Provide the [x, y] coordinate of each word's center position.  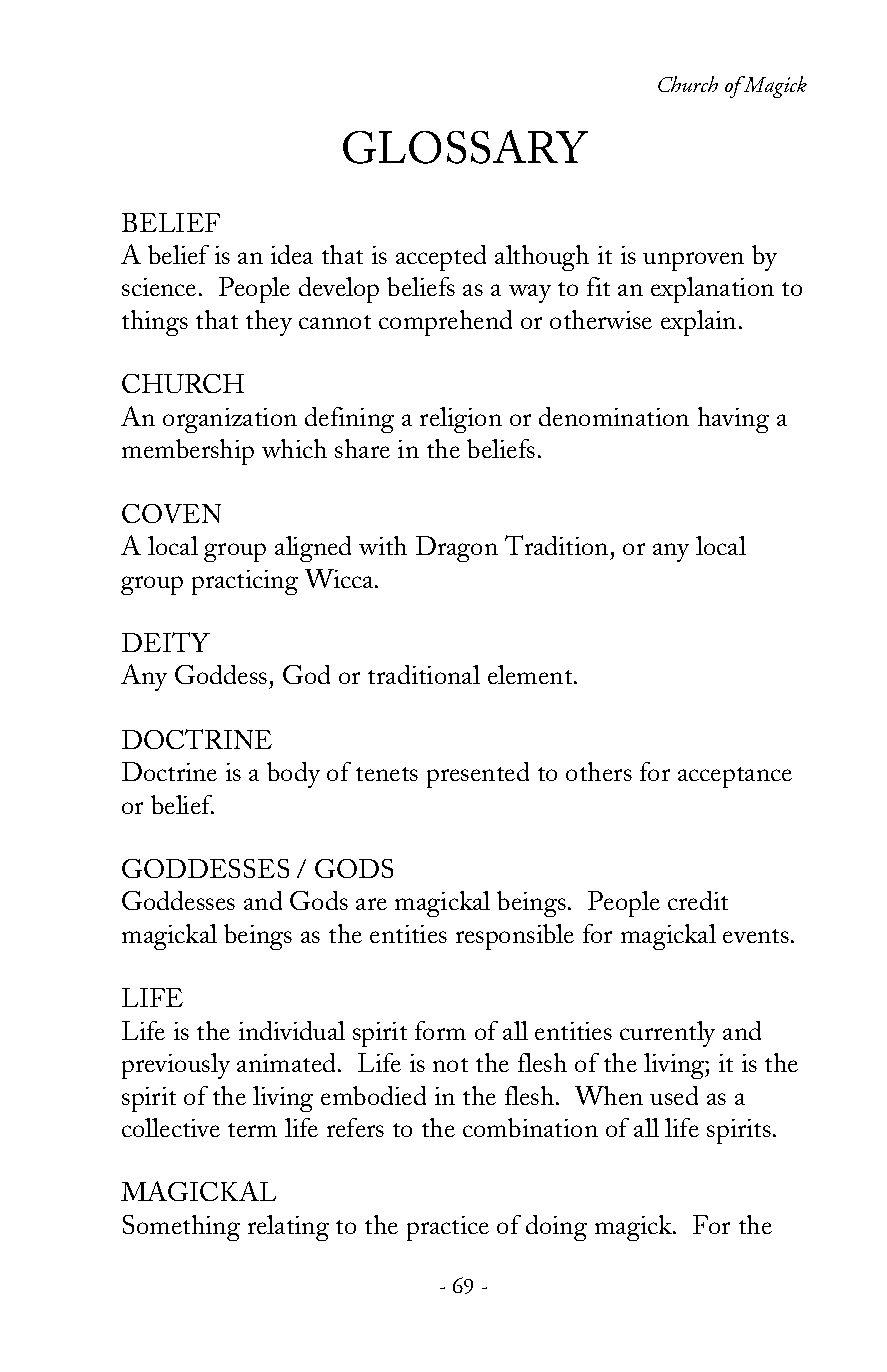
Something [181, 1228]
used [674, 1095]
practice [448, 1228]
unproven [693, 261]
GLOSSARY [465, 147]
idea [292, 254]
